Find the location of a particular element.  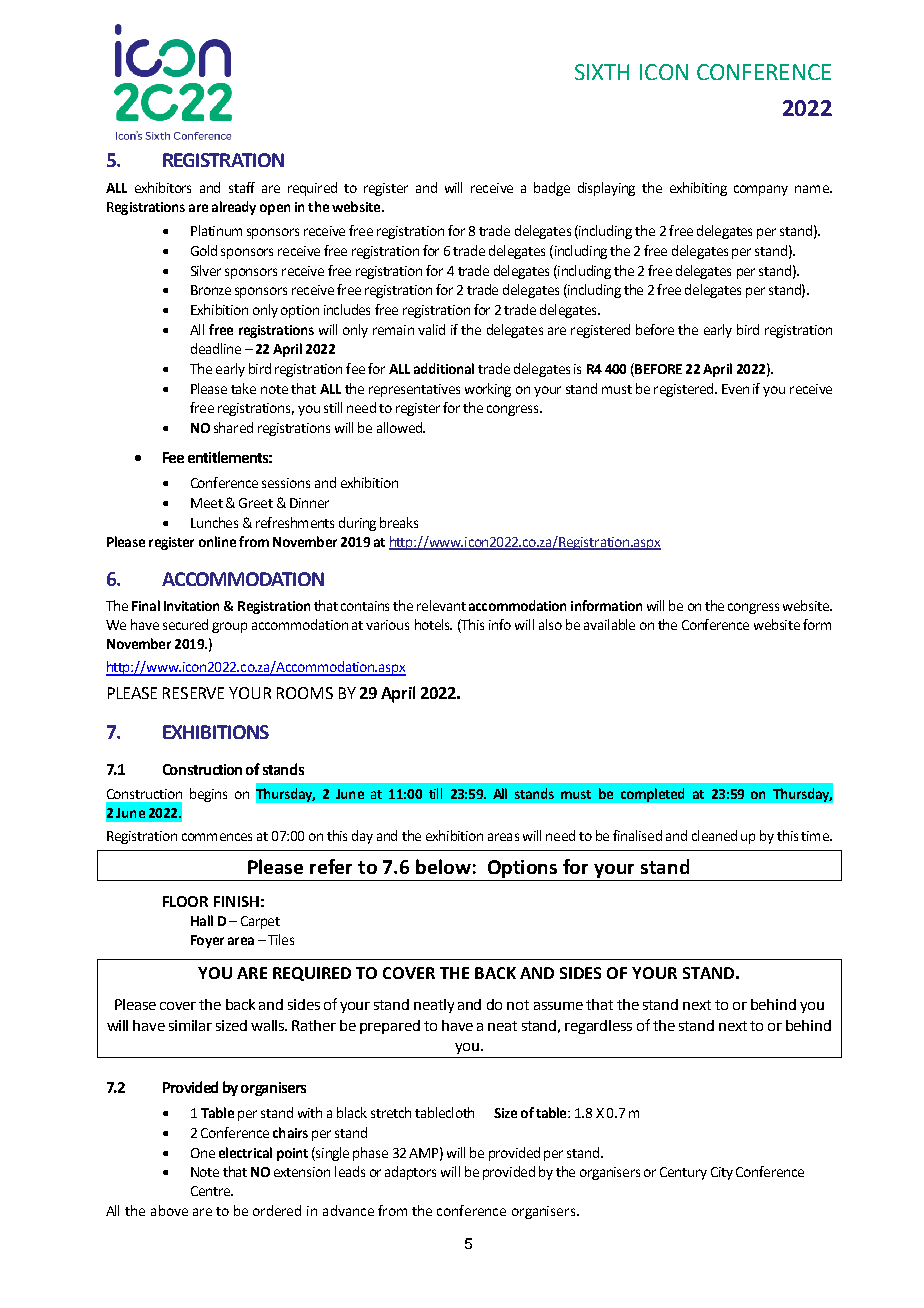

electrical is located at coordinates (245, 1152).
